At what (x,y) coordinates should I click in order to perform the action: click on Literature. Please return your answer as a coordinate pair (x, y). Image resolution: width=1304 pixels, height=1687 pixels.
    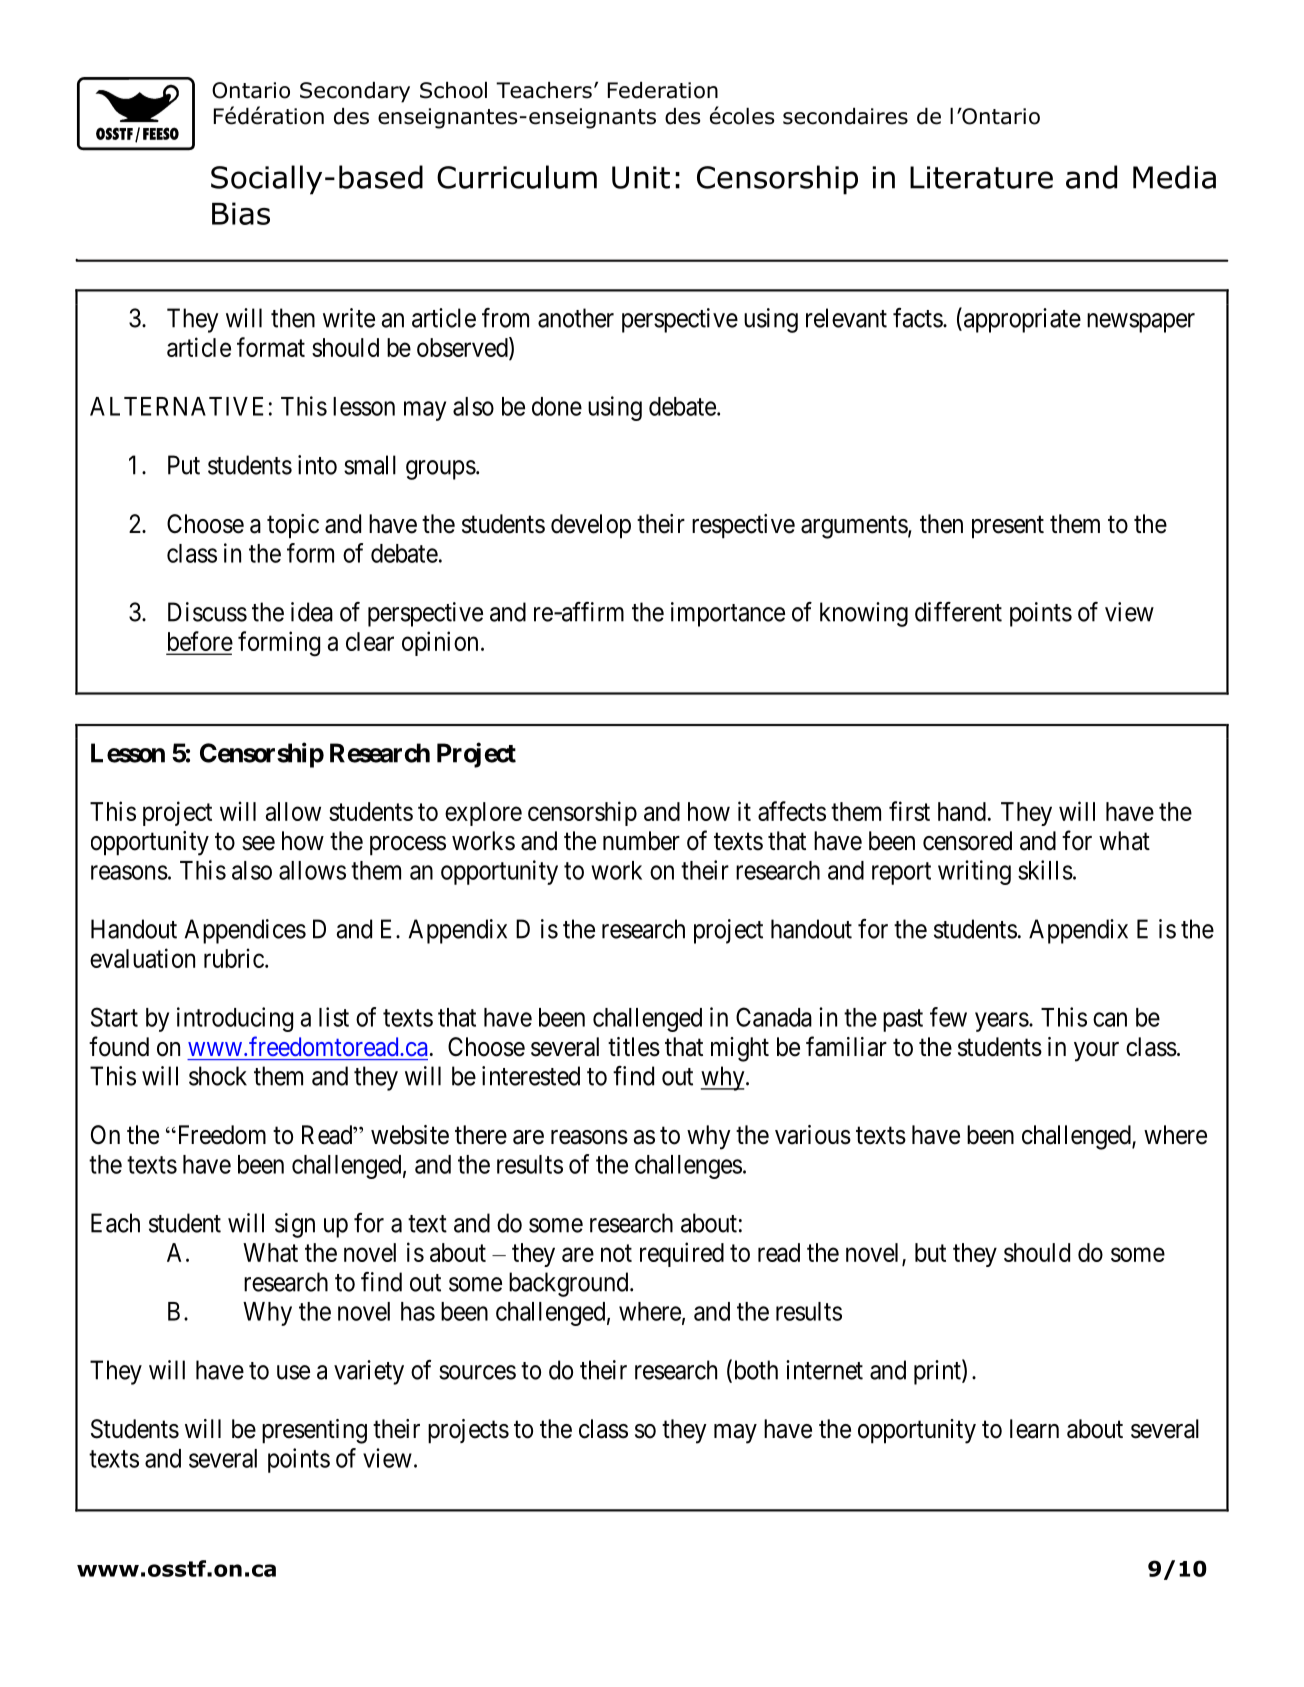
    Looking at the image, I should click on (981, 177).
